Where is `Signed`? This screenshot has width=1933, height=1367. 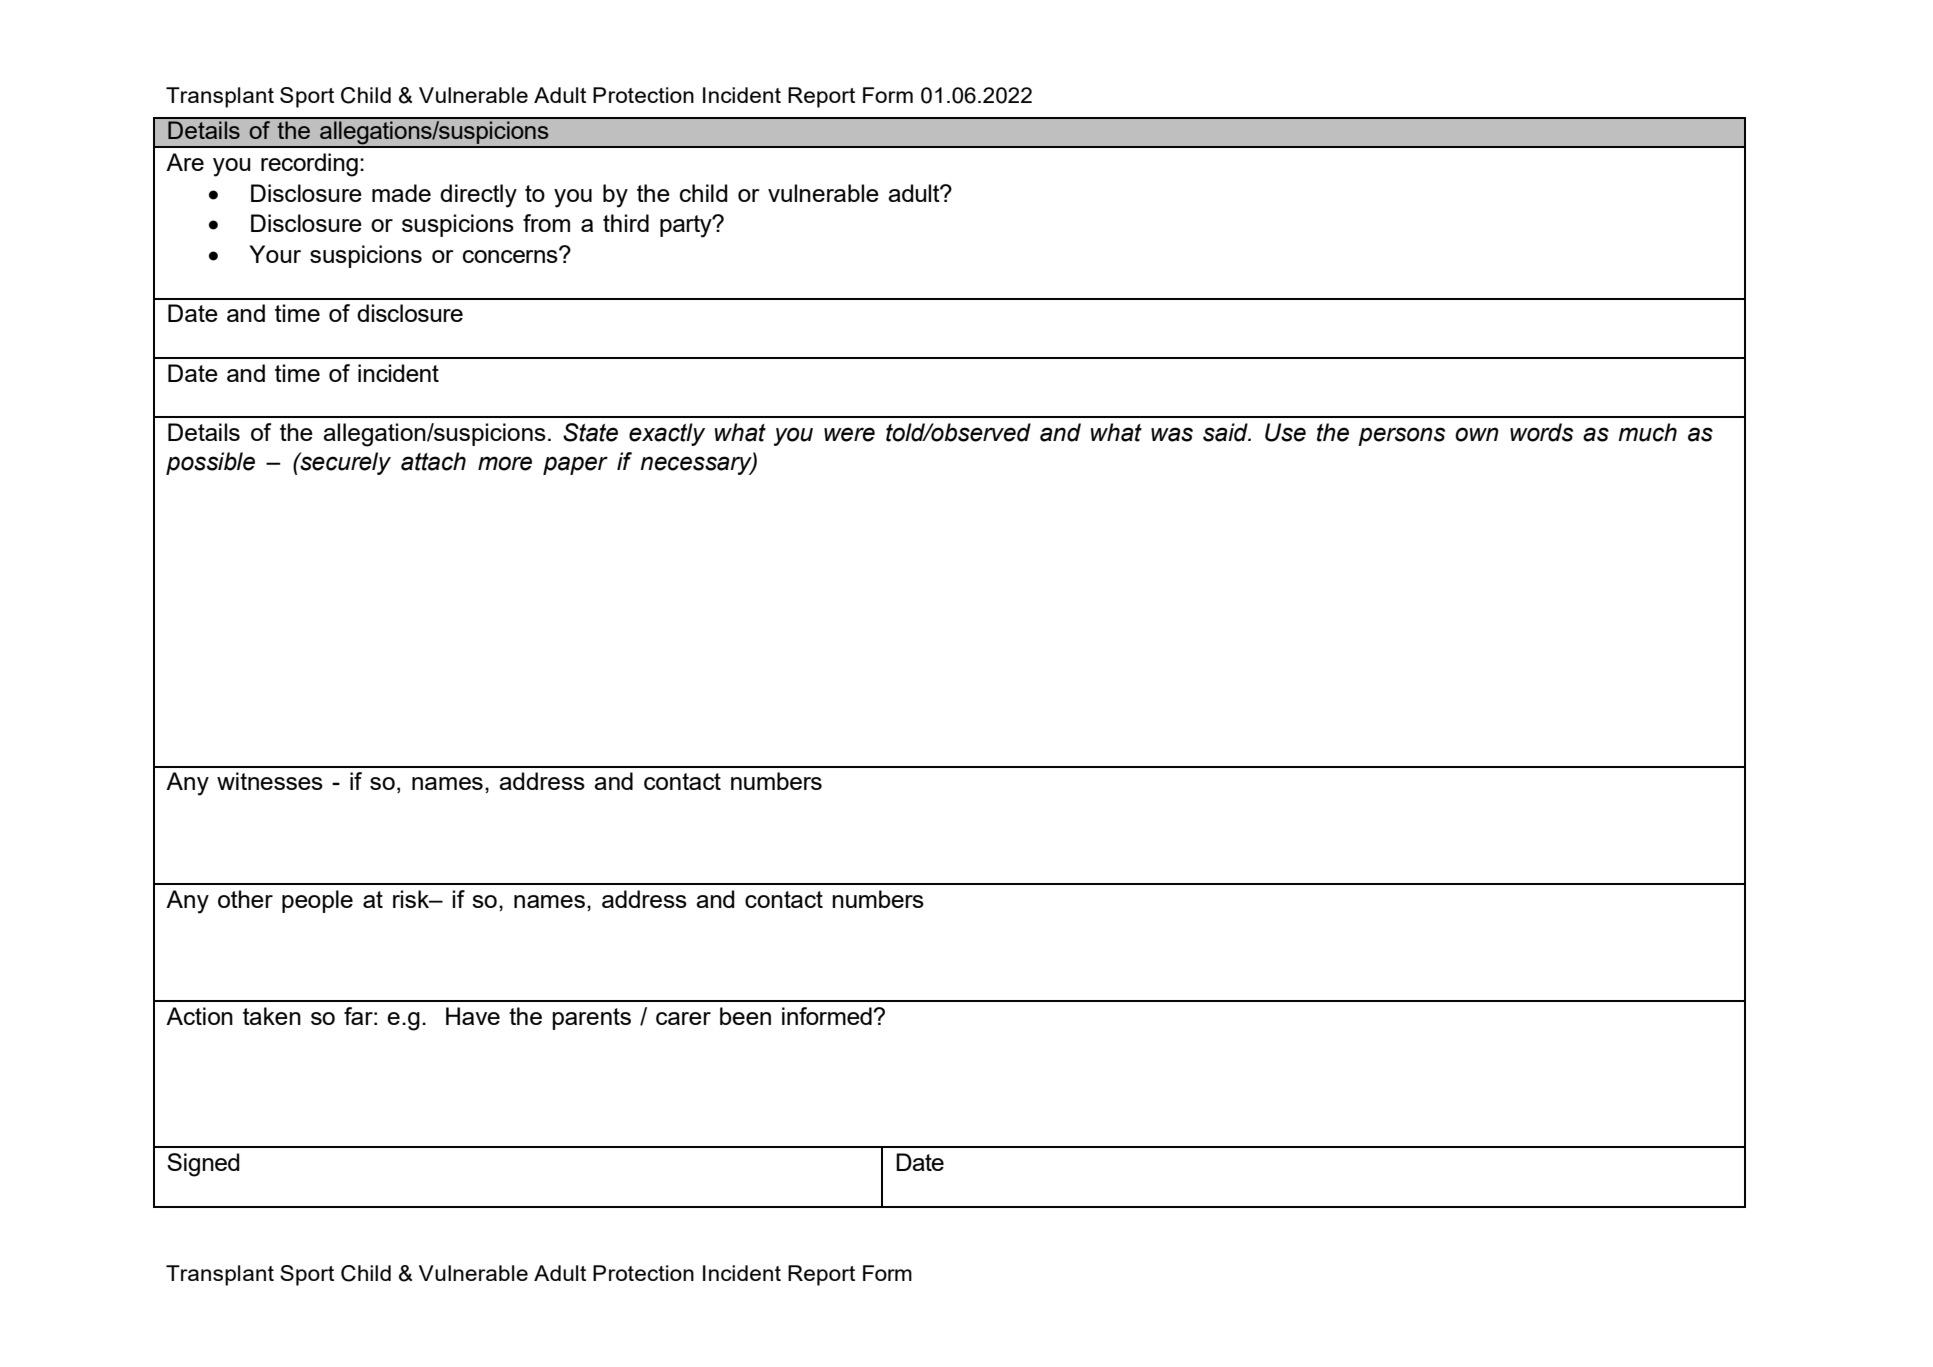 Signed is located at coordinates (203, 1165).
